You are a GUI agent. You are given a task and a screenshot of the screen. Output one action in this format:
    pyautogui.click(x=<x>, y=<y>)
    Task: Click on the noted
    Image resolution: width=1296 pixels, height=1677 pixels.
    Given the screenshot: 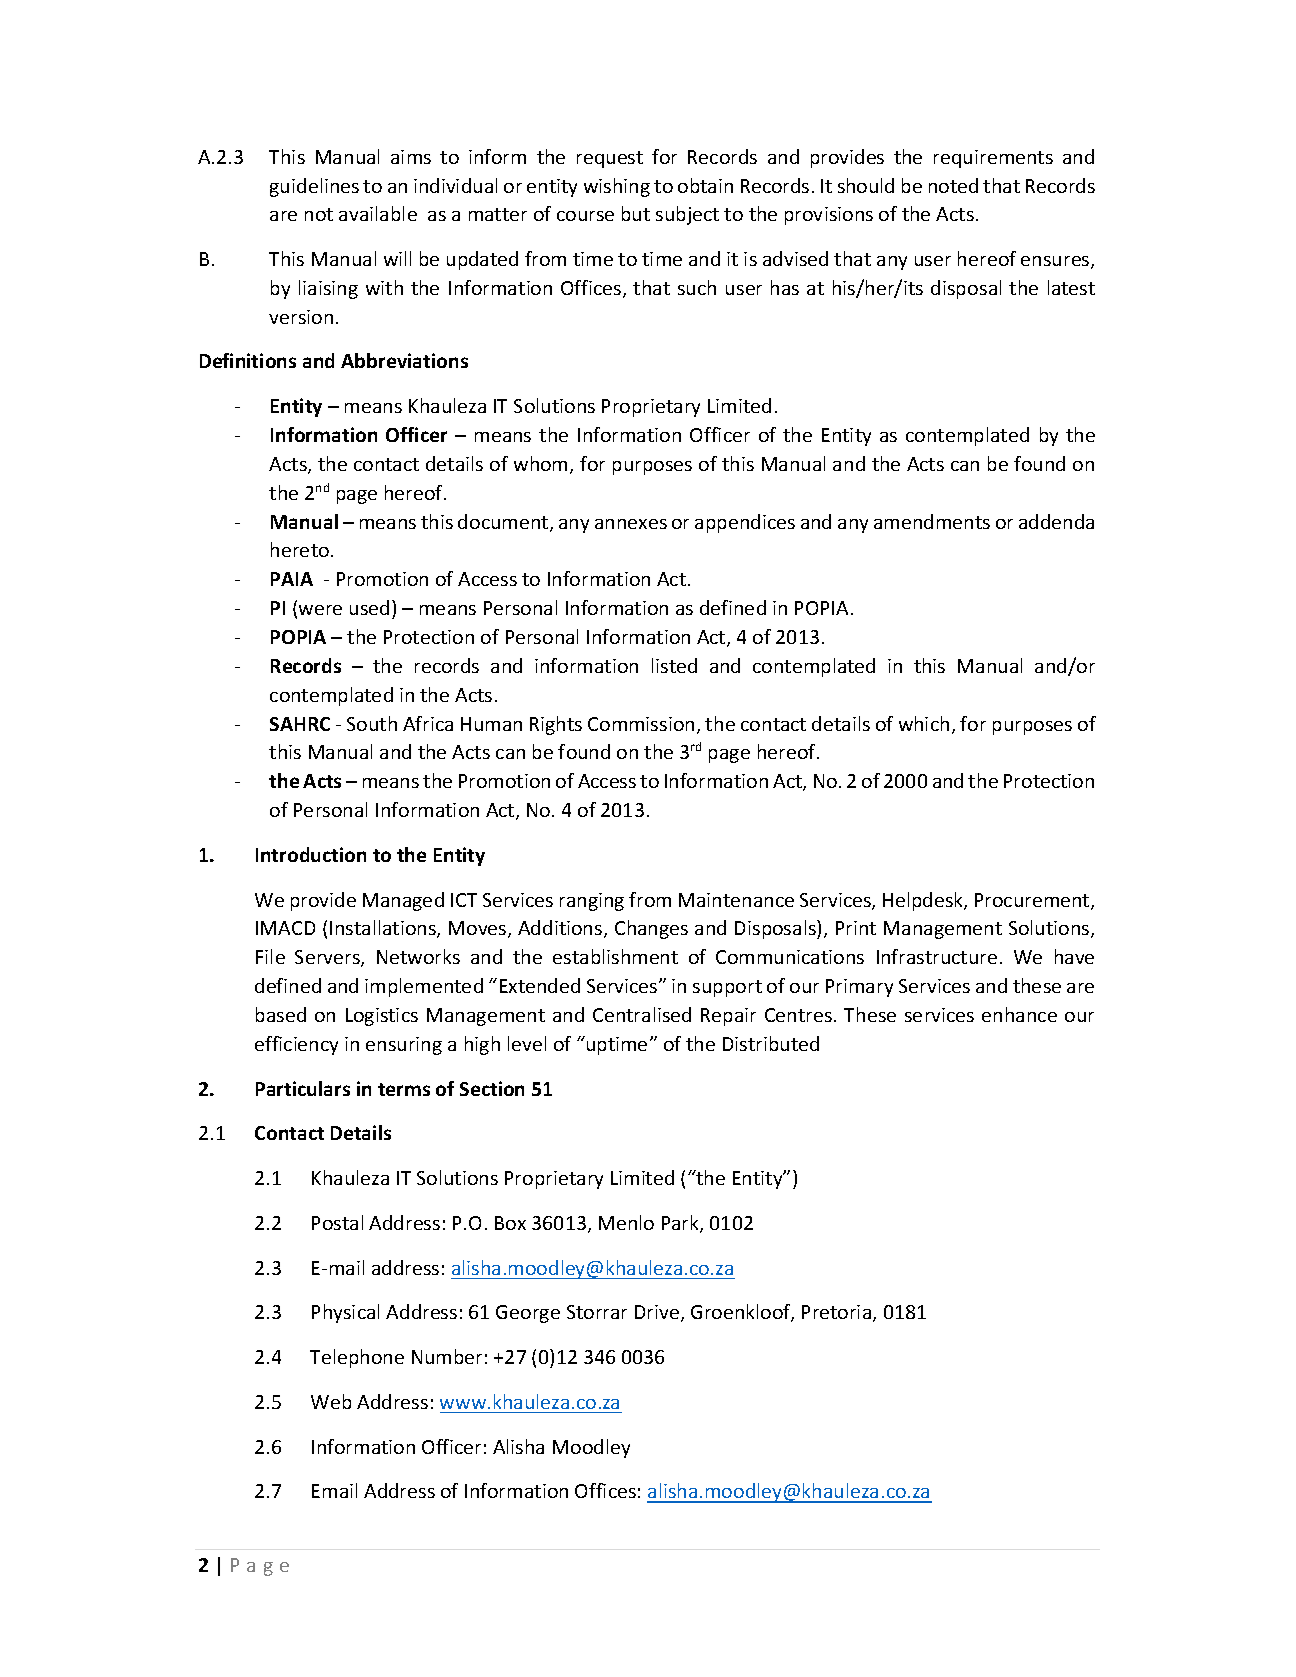 What is the action you would take?
    pyautogui.click(x=953, y=185)
